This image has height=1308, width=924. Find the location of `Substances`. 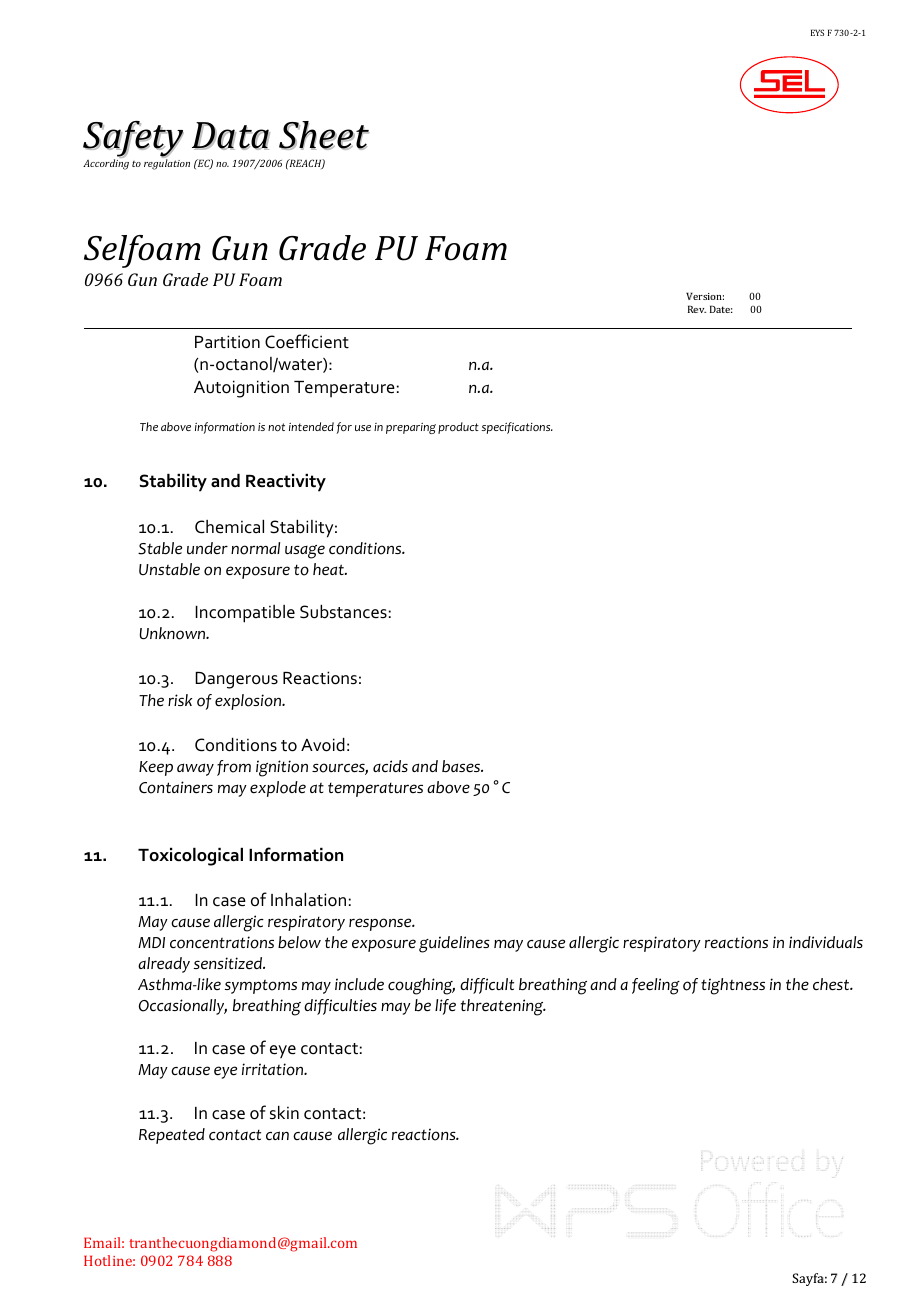

Substances is located at coordinates (343, 612).
